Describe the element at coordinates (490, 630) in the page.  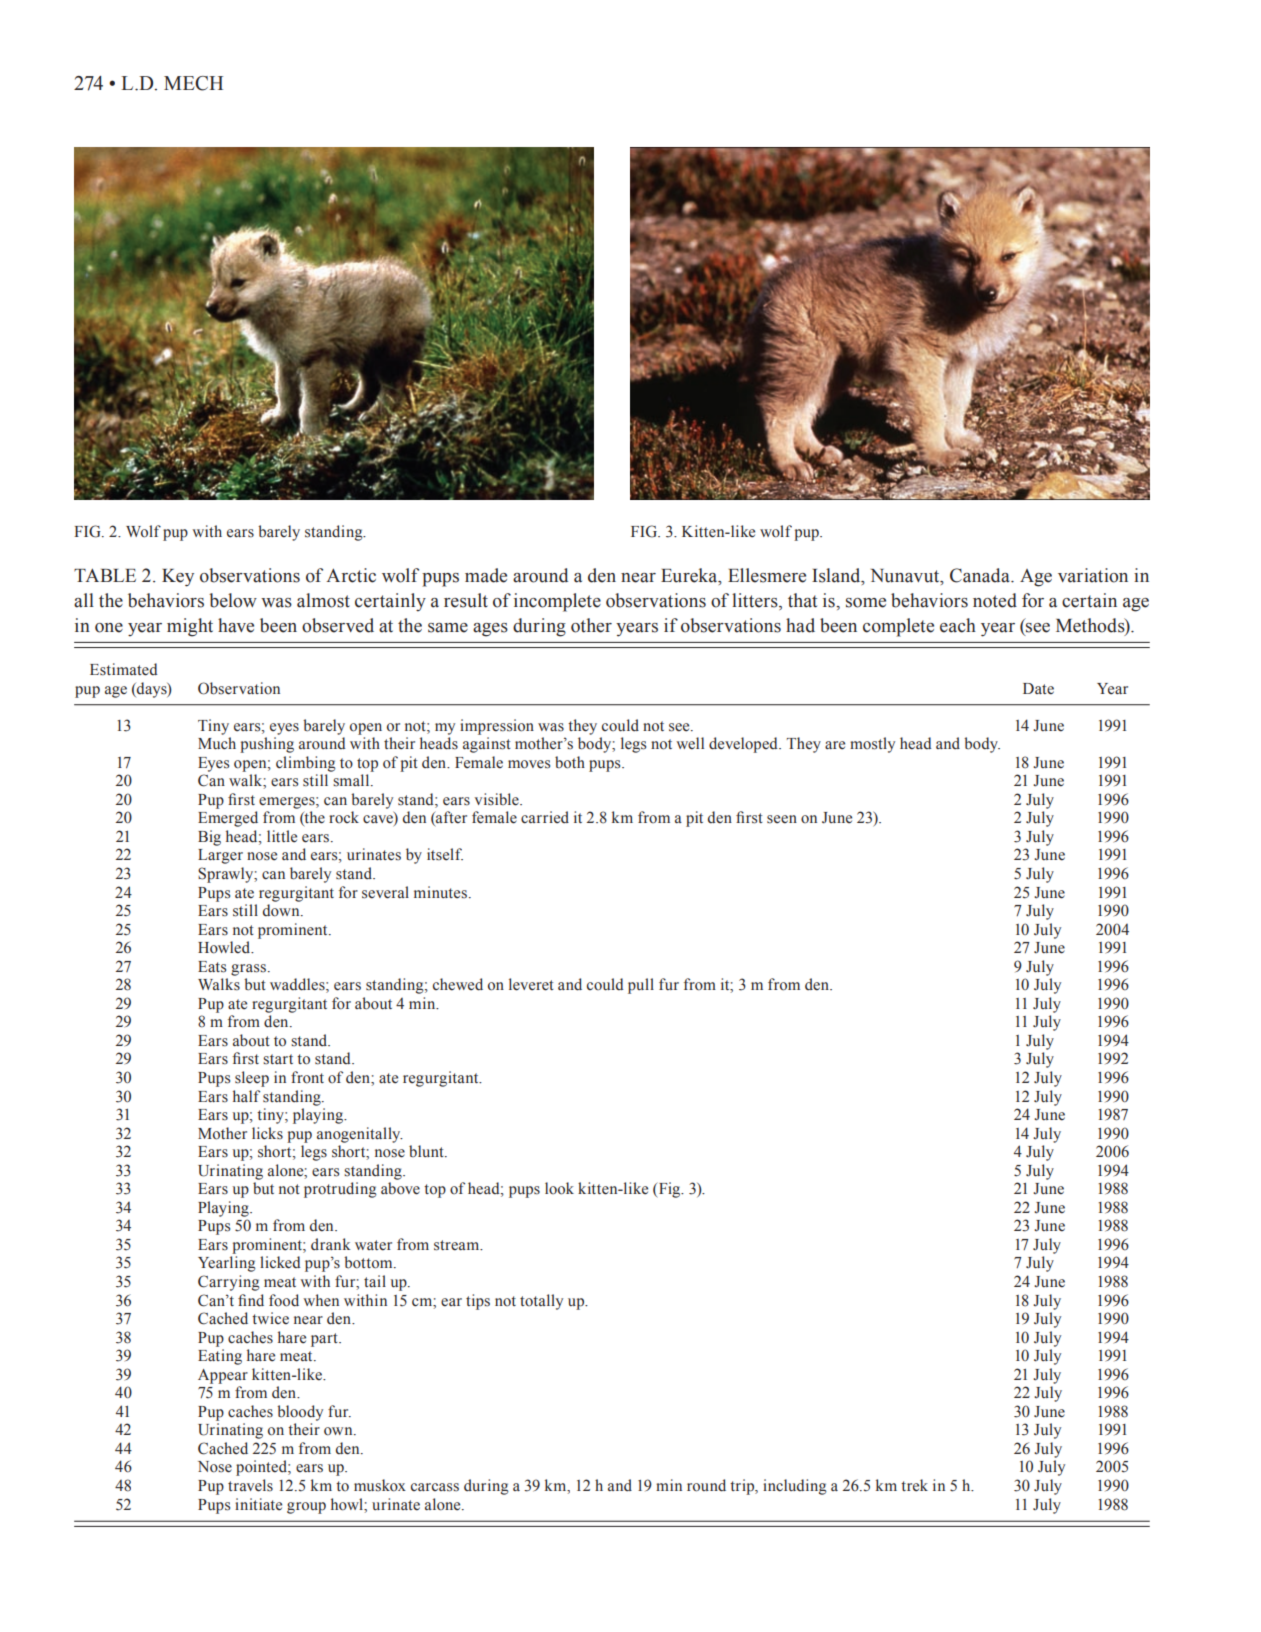
I see `ages` at that location.
